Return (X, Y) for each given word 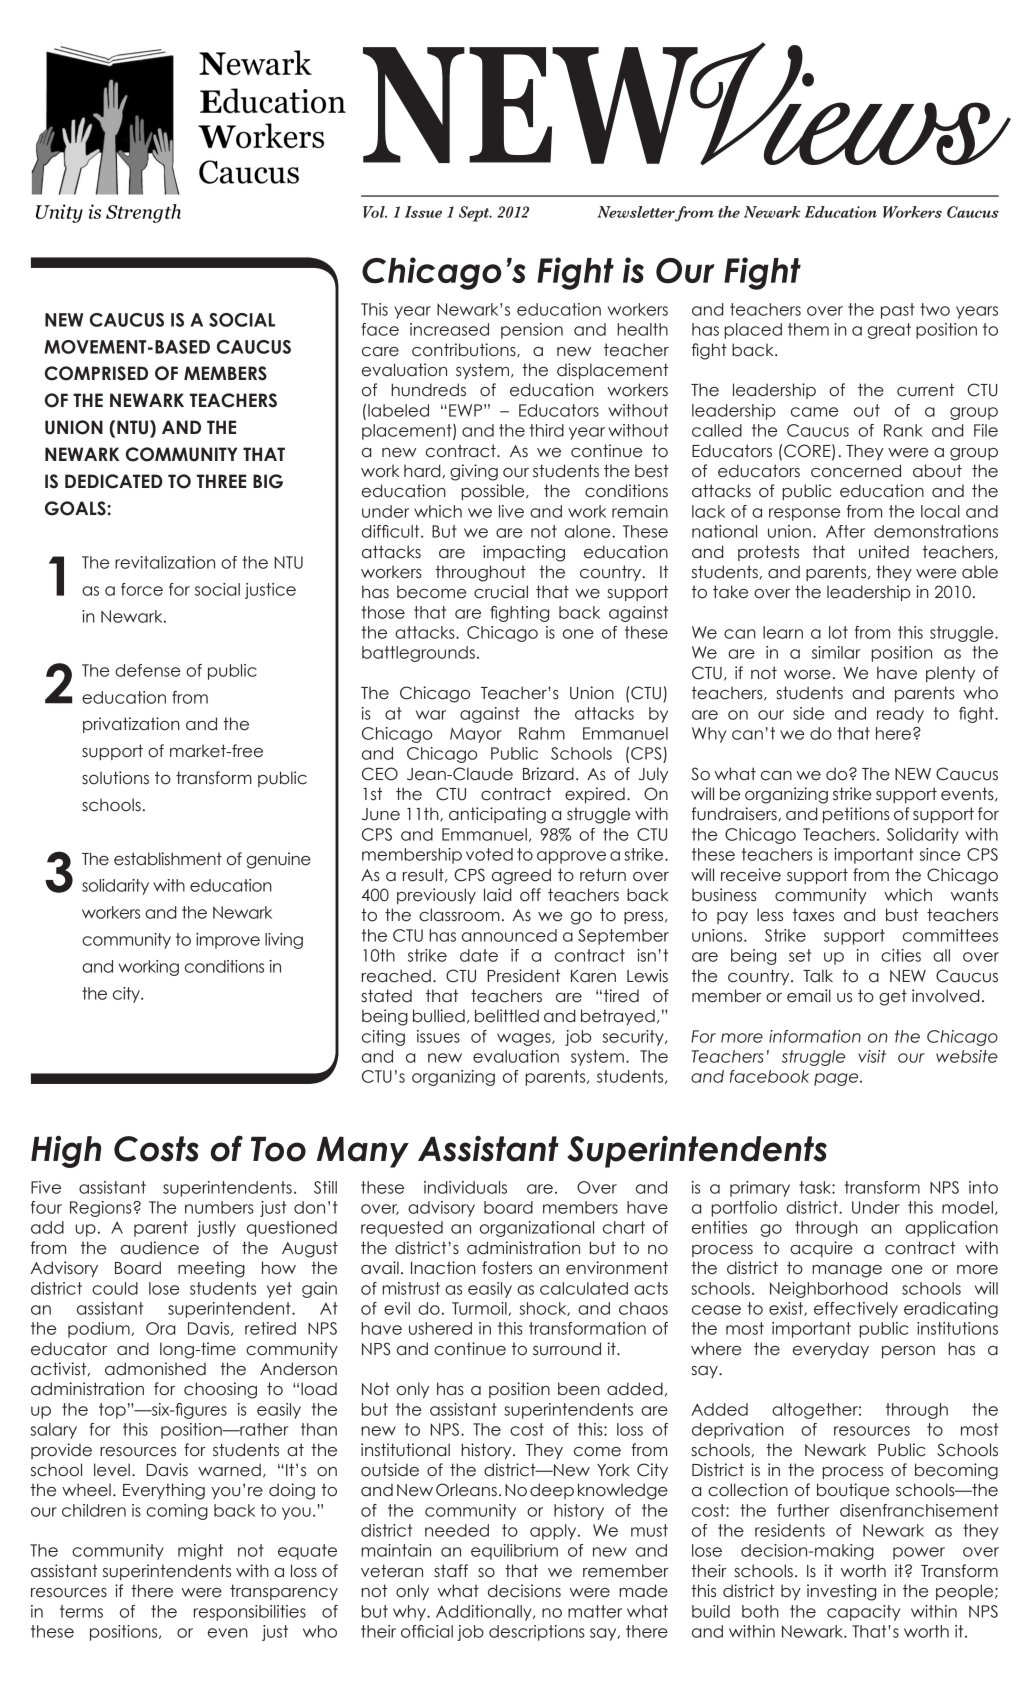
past (898, 311)
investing (841, 1592)
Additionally (485, 1613)
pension (532, 331)
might (200, 1552)
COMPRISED (96, 373)
